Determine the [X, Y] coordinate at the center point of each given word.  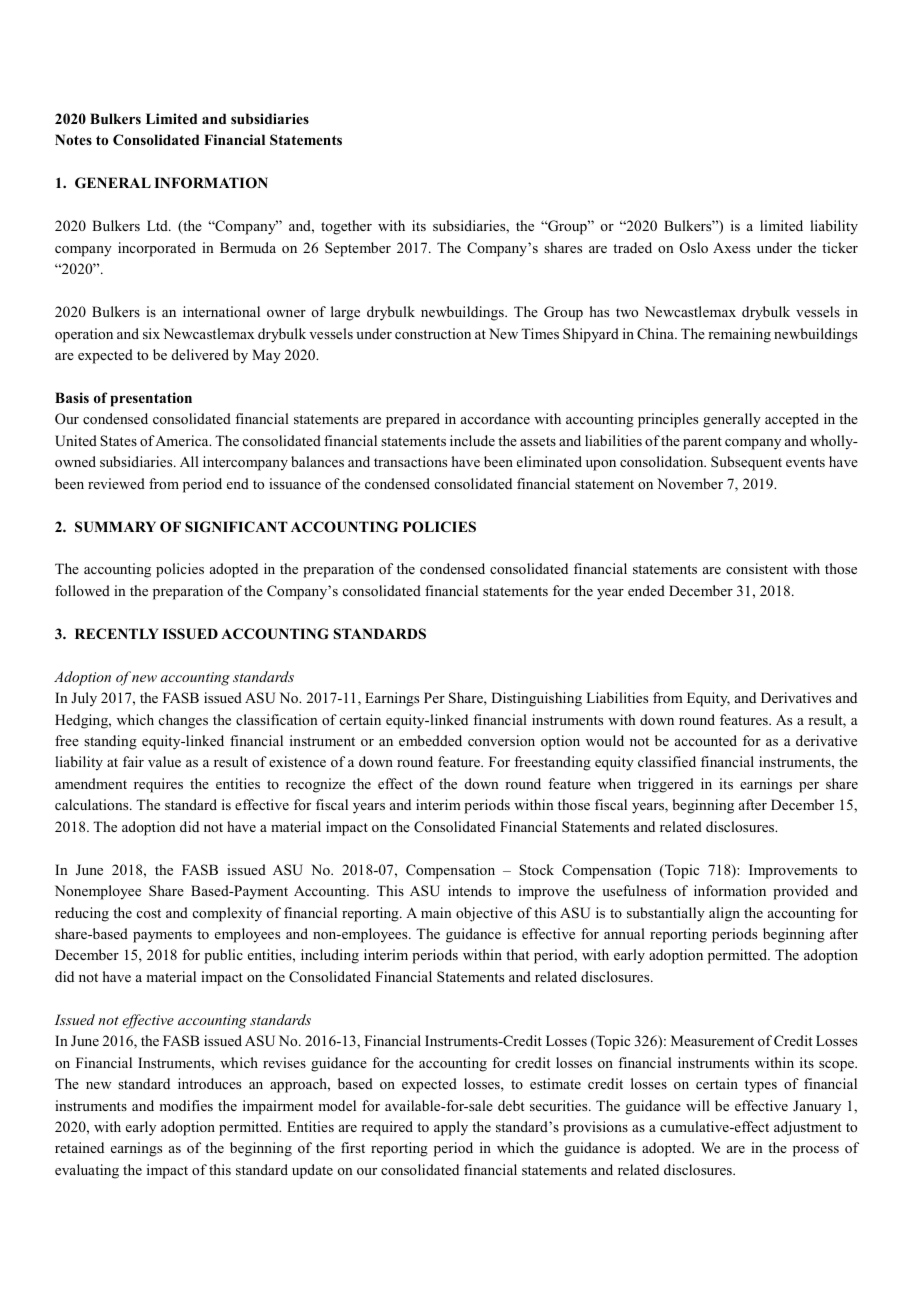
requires [158, 785]
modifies [186, 1105]
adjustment [807, 1128]
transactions [410, 461]
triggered [666, 785]
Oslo [694, 248]
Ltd [158, 225]
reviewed [116, 483]
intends [470, 890]
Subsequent [746, 463]
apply [451, 1128]
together [346, 227]
